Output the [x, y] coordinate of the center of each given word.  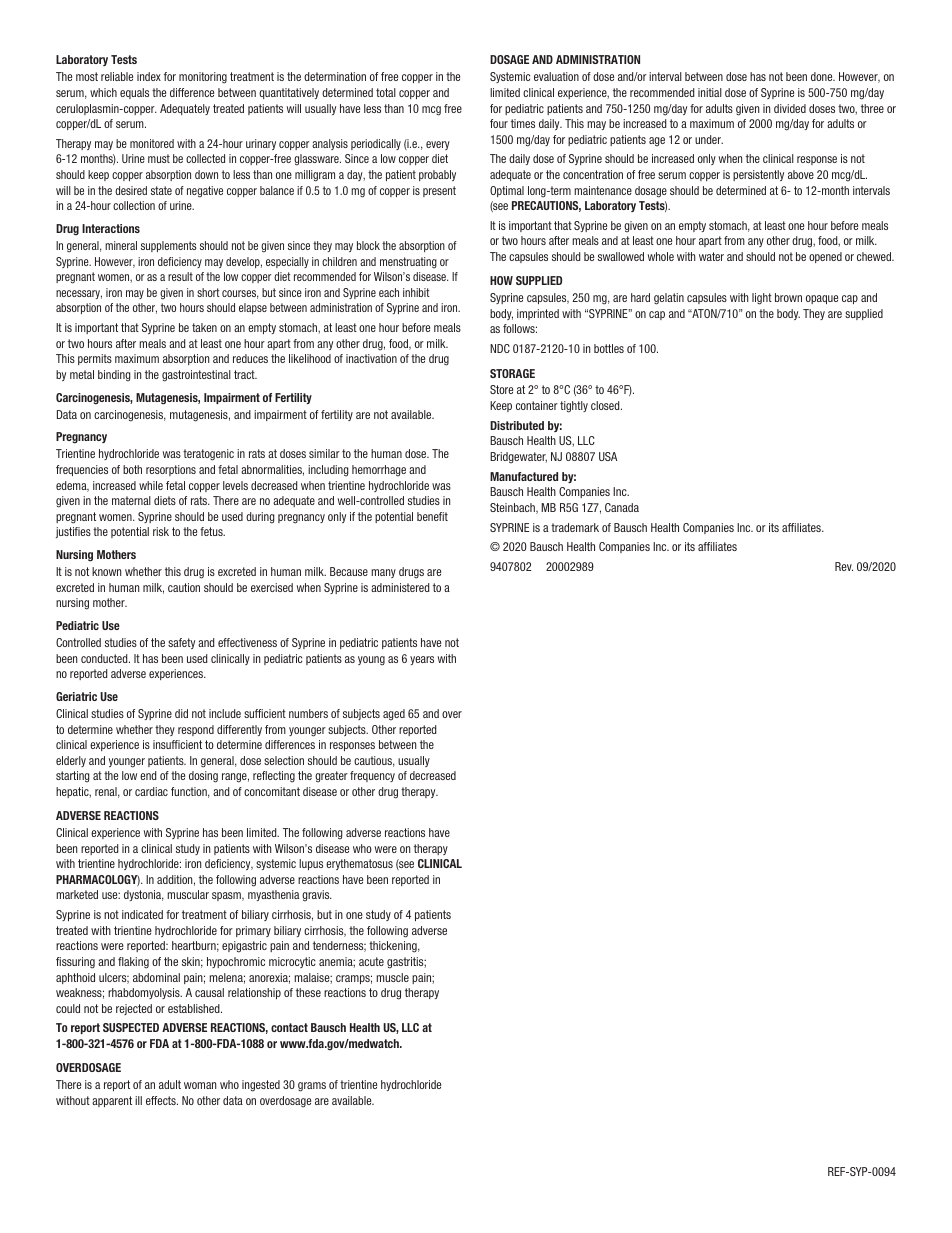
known [106, 571]
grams [312, 1087]
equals [134, 93]
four [499, 123]
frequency [372, 776]
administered [400, 587]
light [762, 299]
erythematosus [359, 864]
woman [200, 1085]
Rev [844, 566]
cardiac [151, 791]
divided [790, 108]
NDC [500, 348]
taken [204, 327]
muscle [393, 977]
